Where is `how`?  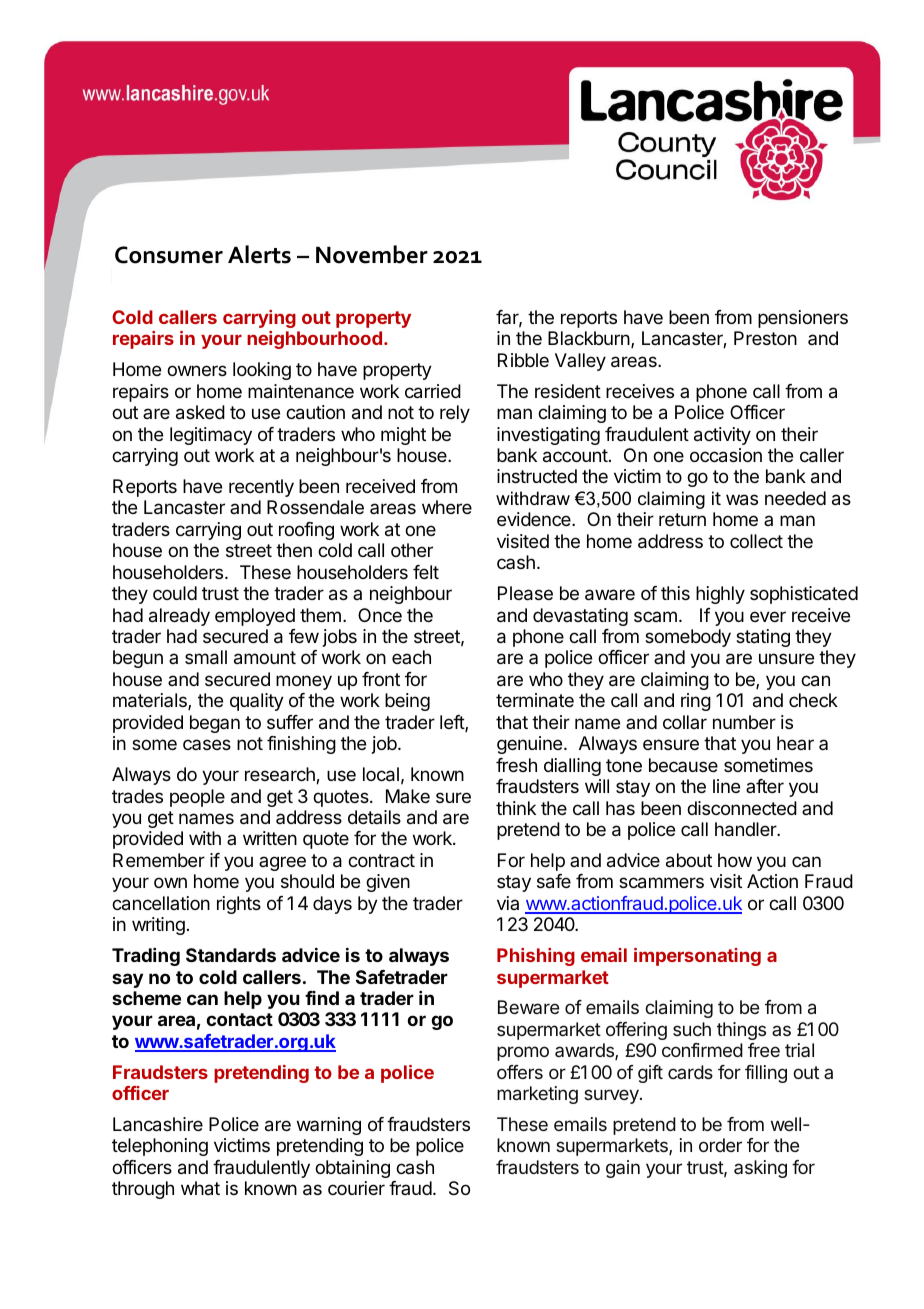 how is located at coordinates (735, 860).
